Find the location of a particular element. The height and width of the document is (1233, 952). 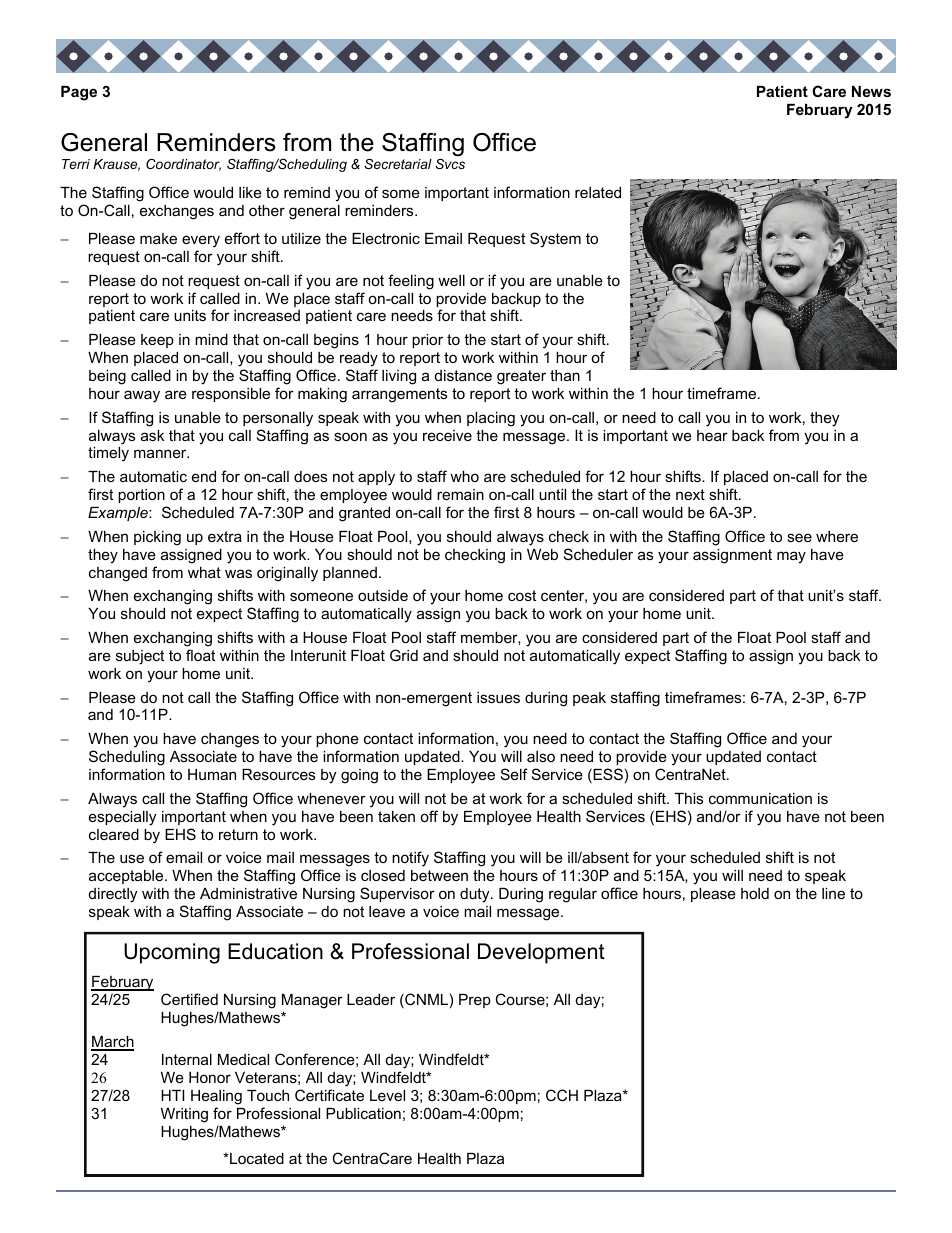

Coordinator is located at coordinates (183, 165).
